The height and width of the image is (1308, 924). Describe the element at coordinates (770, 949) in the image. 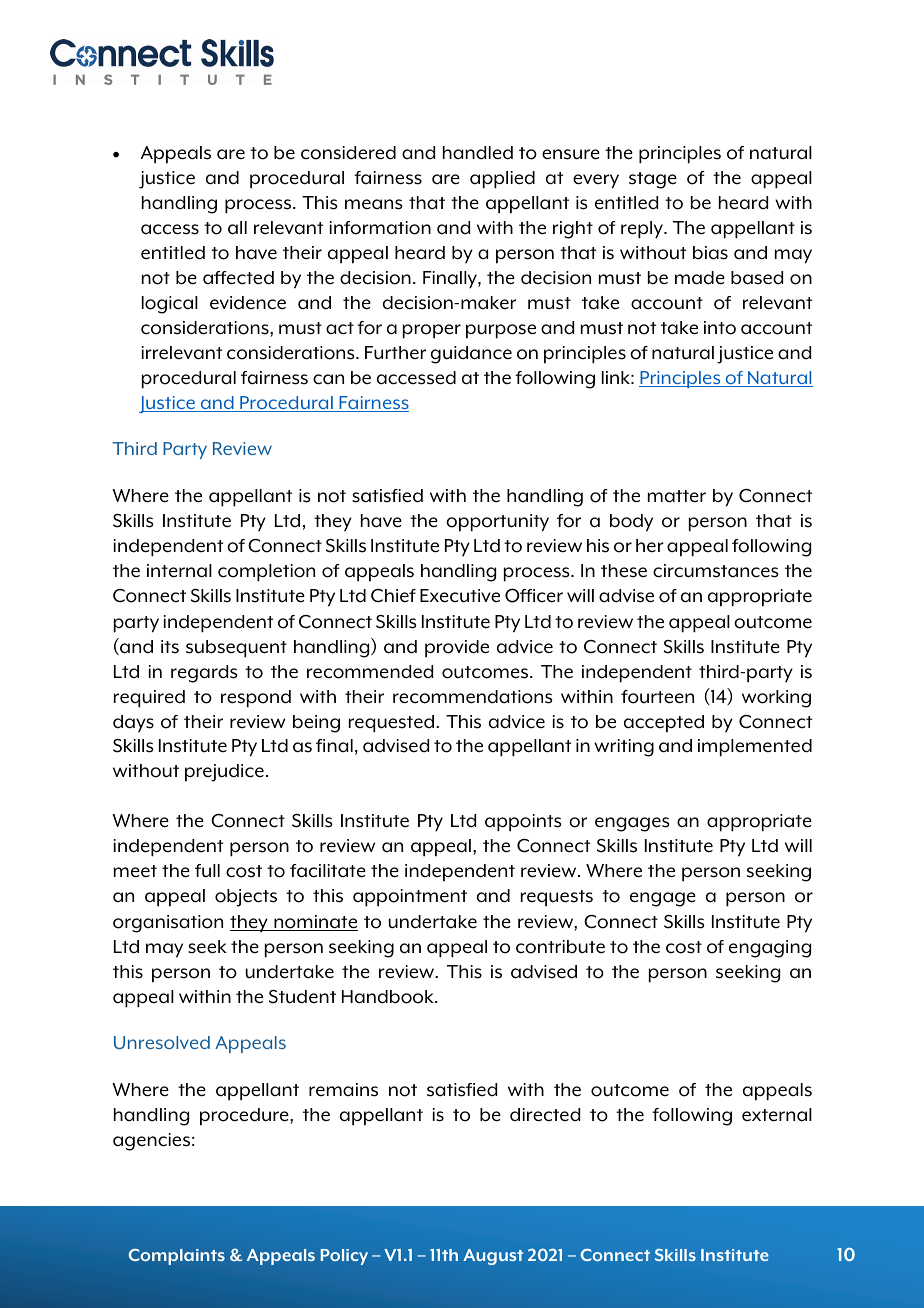

I see `engaging` at that location.
